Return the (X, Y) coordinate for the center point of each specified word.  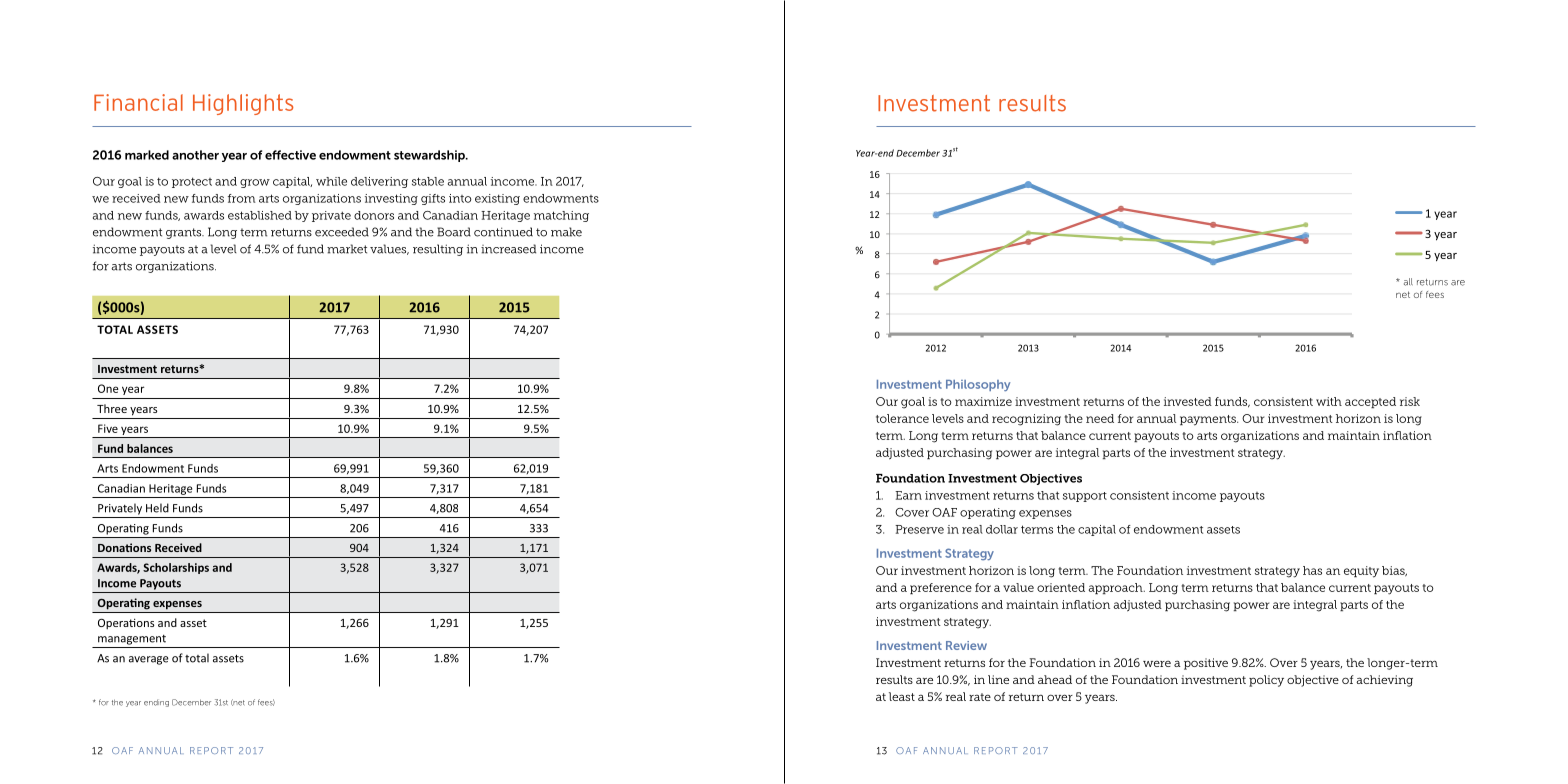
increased (508, 249)
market (347, 249)
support (1085, 497)
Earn (908, 495)
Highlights (243, 104)
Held (157, 508)
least (902, 696)
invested (1188, 401)
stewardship (430, 156)
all (1408, 282)
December (191, 702)
